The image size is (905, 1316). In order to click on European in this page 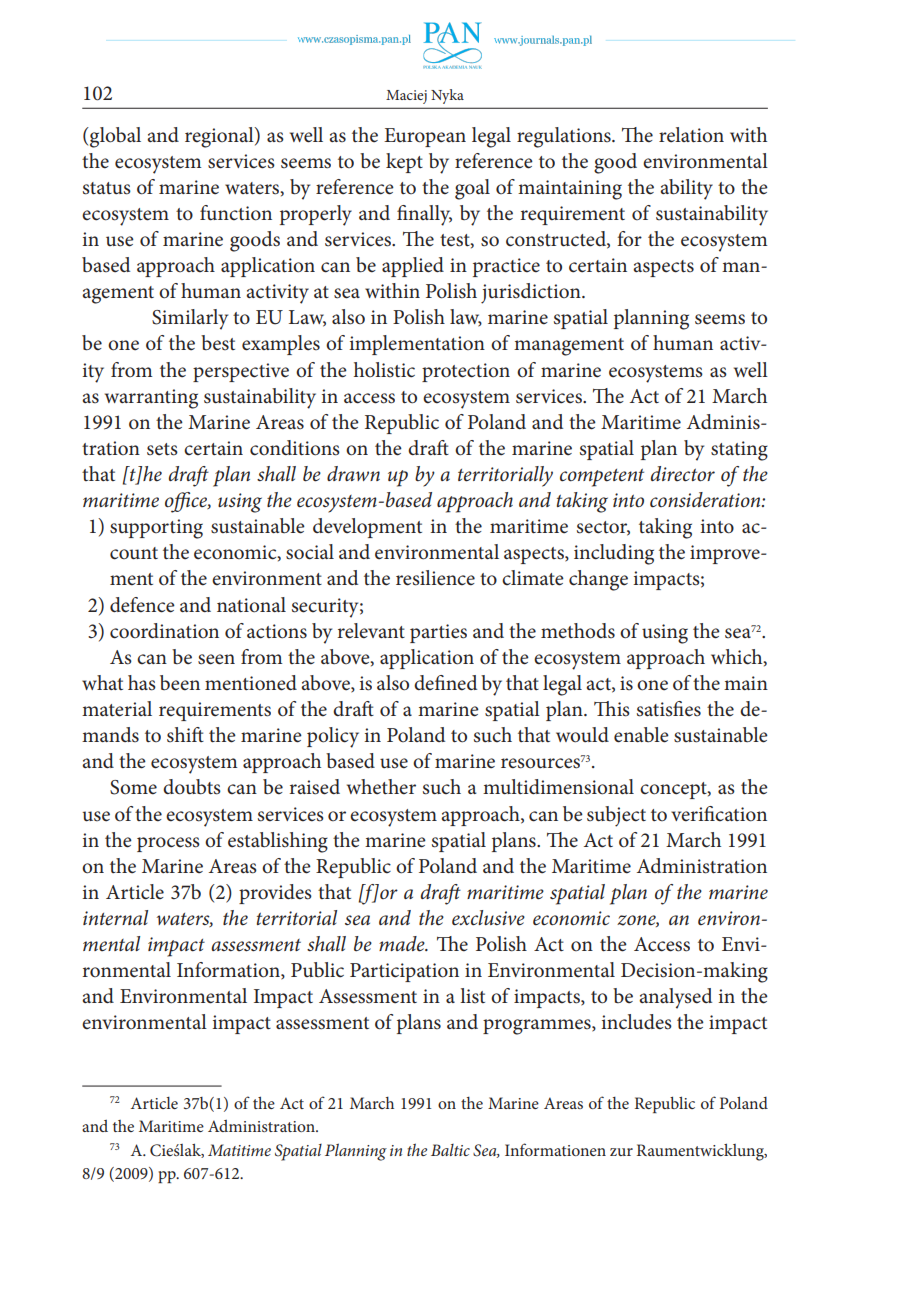, I will do `click(425, 137)`.
